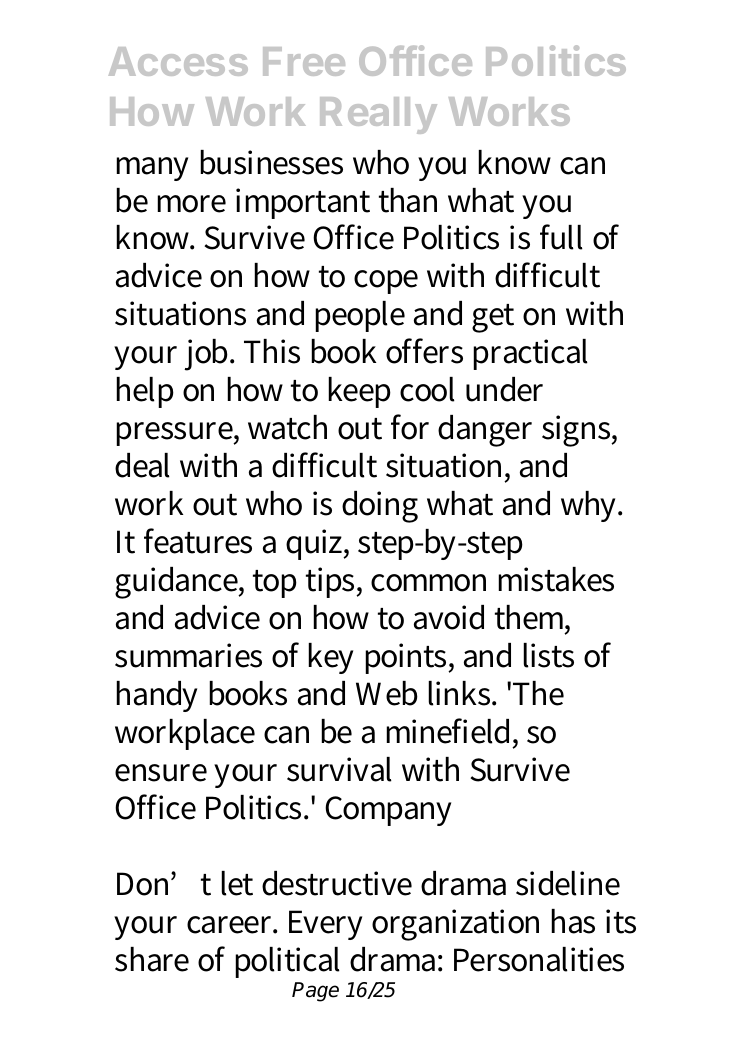 This screenshot has width=754, height=1062. What do you see at coordinates (568, 883) in the screenshot?
I see `sideline` at bounding box center [568, 883].
